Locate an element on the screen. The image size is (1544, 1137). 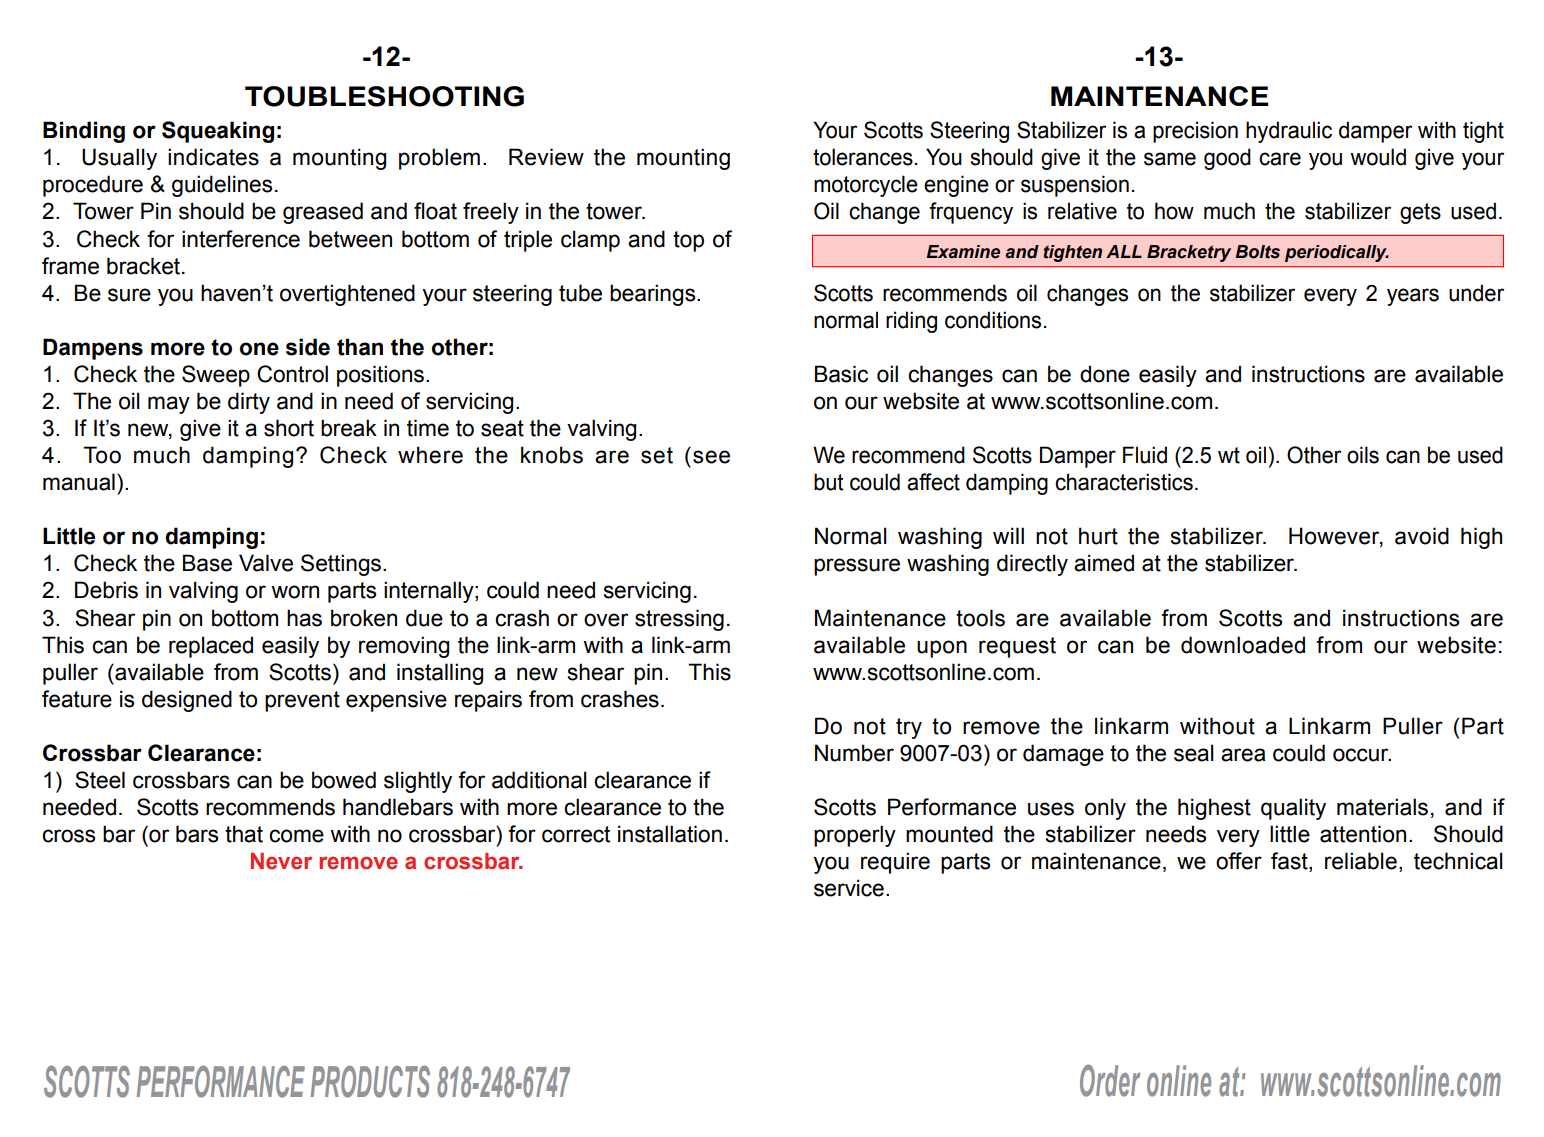
Never is located at coordinates (281, 861).
